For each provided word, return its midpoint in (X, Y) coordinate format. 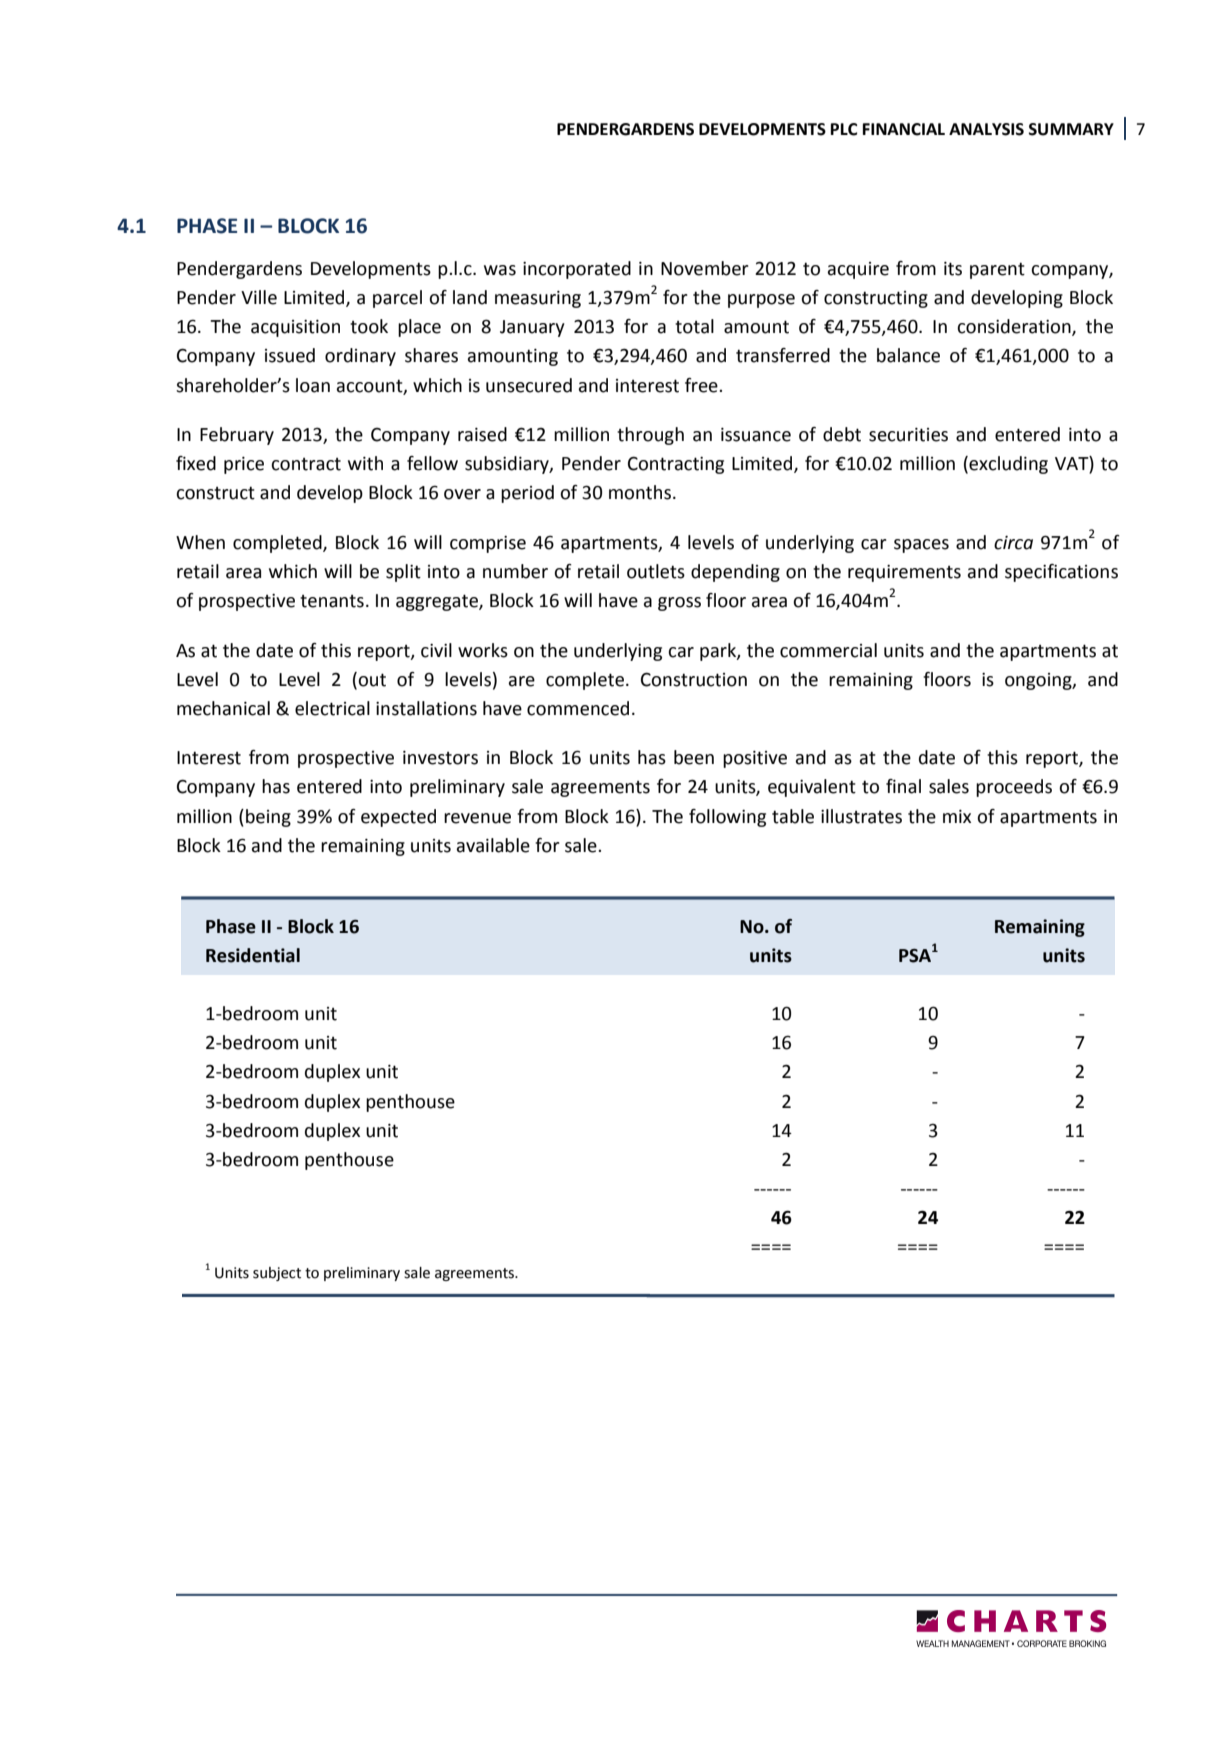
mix (957, 816)
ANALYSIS (986, 129)
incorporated (577, 270)
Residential (253, 955)
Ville (259, 297)
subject (277, 1274)
